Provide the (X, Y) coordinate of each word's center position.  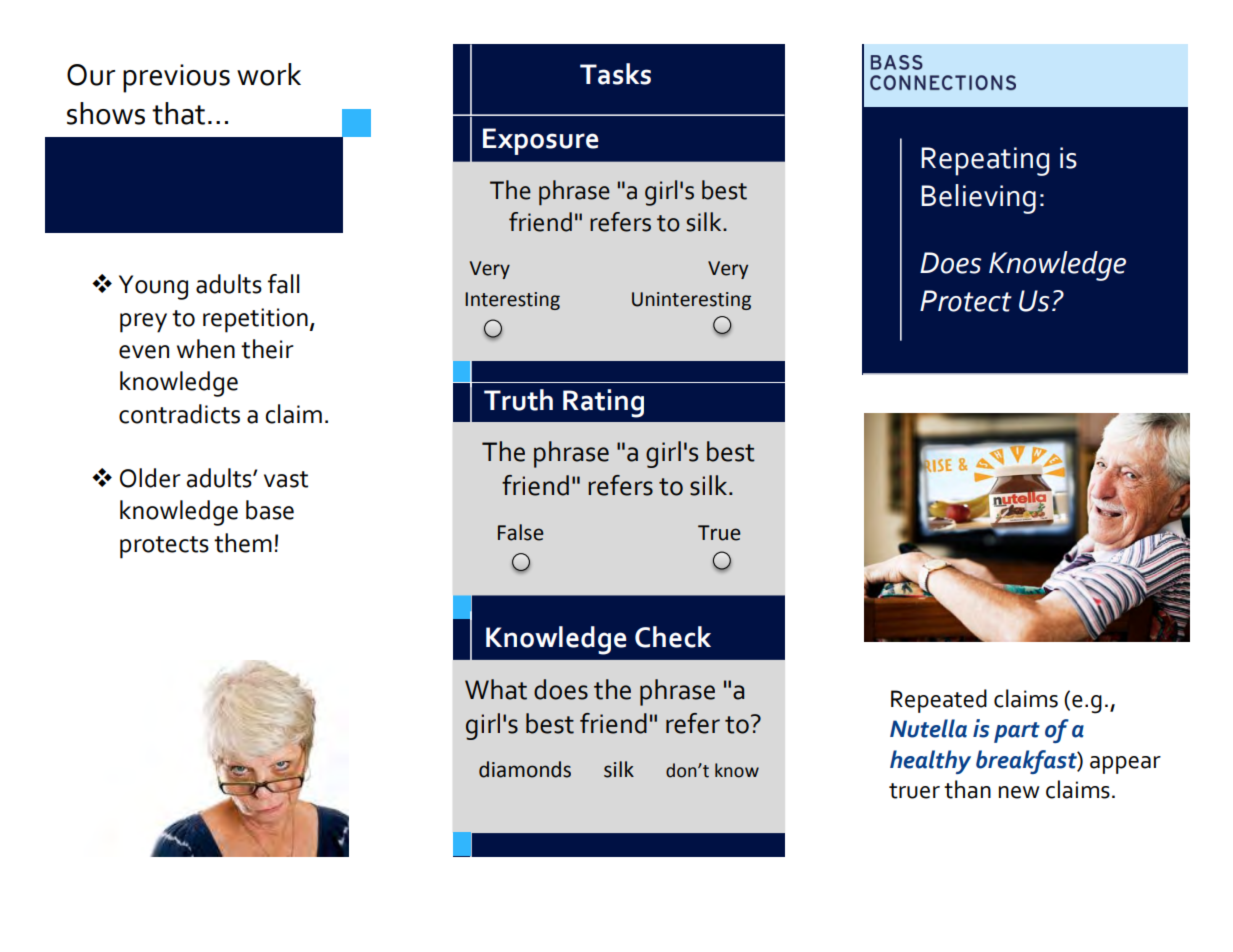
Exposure (540, 141)
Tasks (615, 74)
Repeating (985, 161)
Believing (978, 199)
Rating (603, 403)
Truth (518, 400)
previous (176, 78)
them (243, 543)
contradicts (179, 414)
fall (284, 284)
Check (673, 637)
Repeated (939, 701)
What (496, 689)
